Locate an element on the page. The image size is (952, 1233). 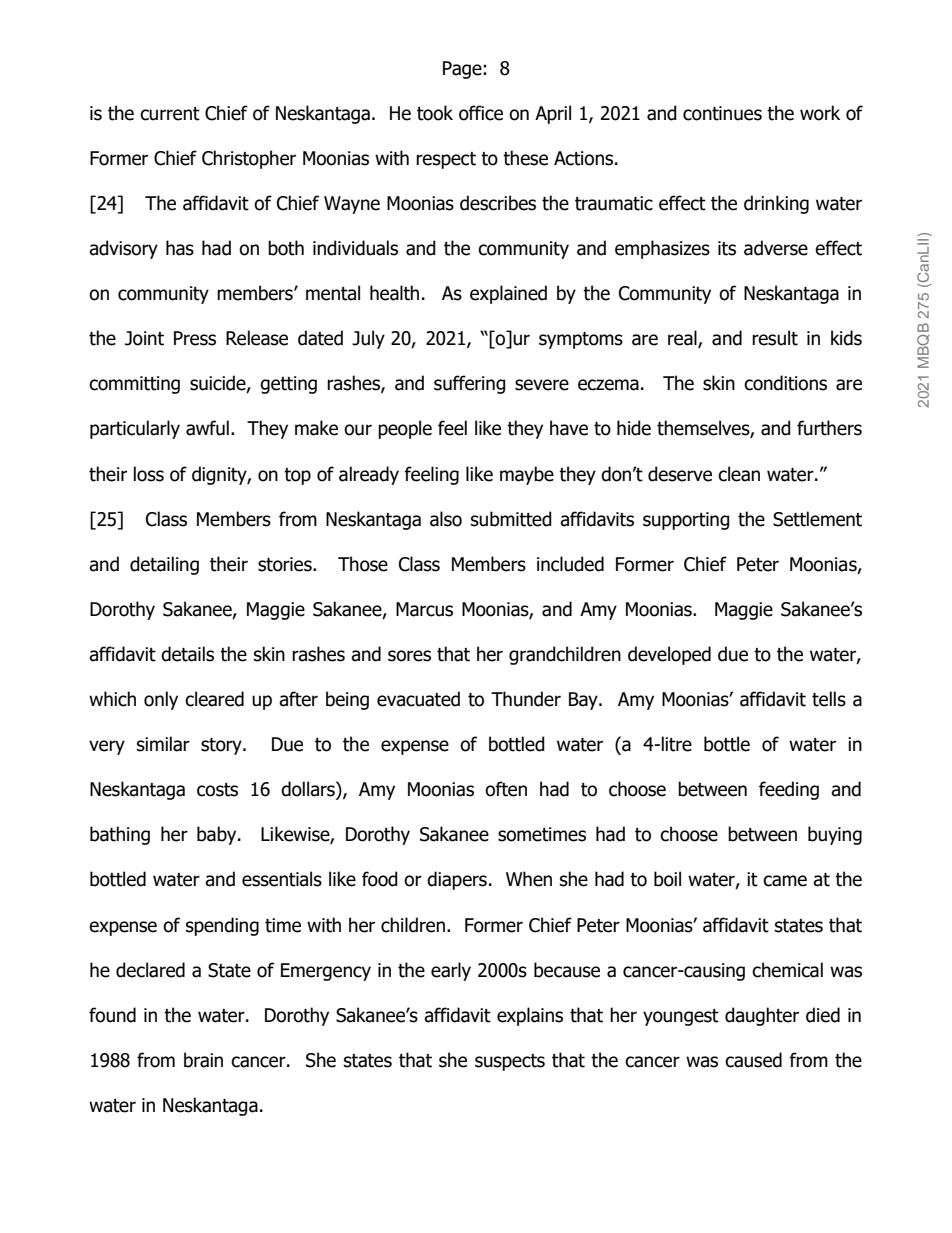
details is located at coordinates (187, 654).
